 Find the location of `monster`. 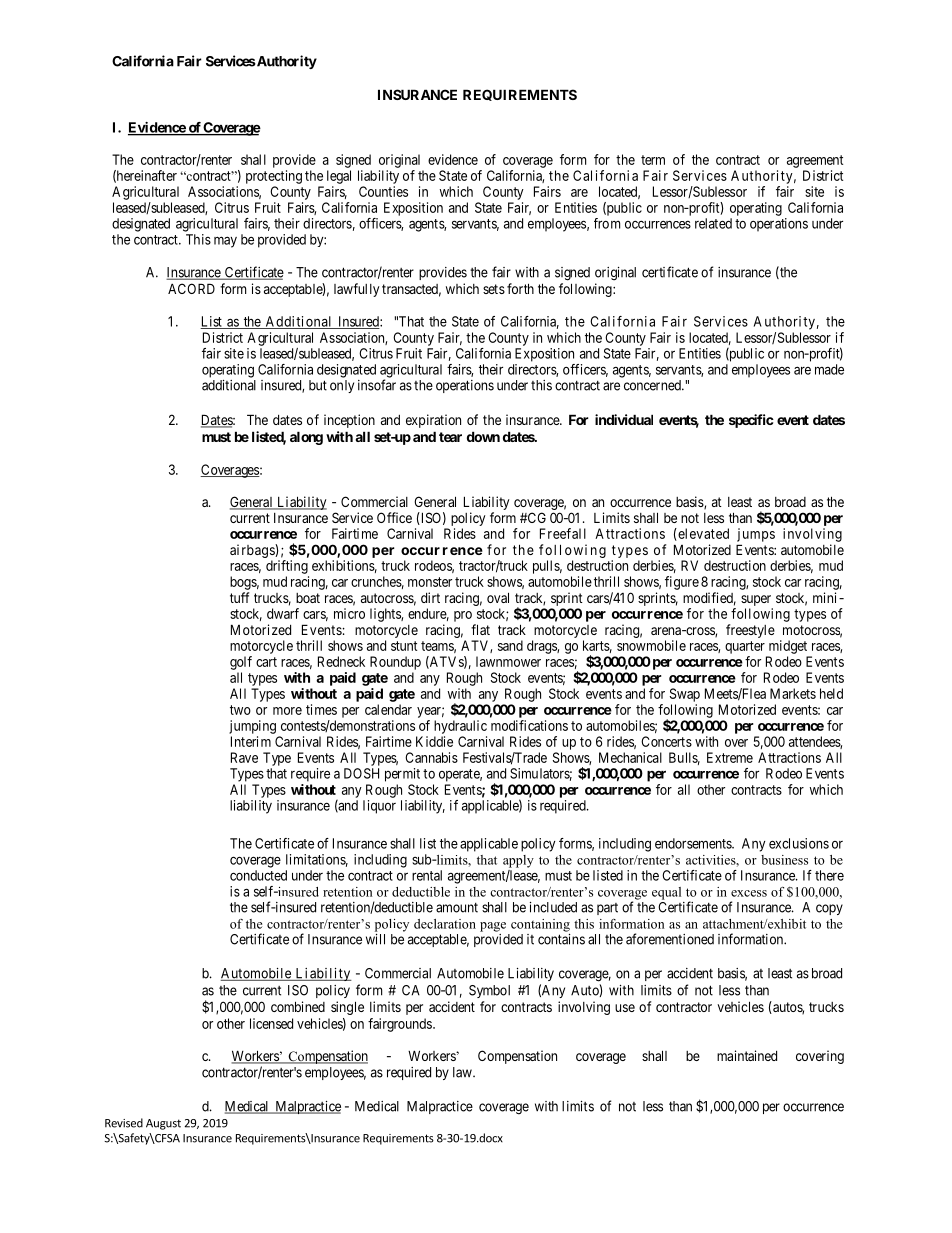

monster is located at coordinates (430, 582).
